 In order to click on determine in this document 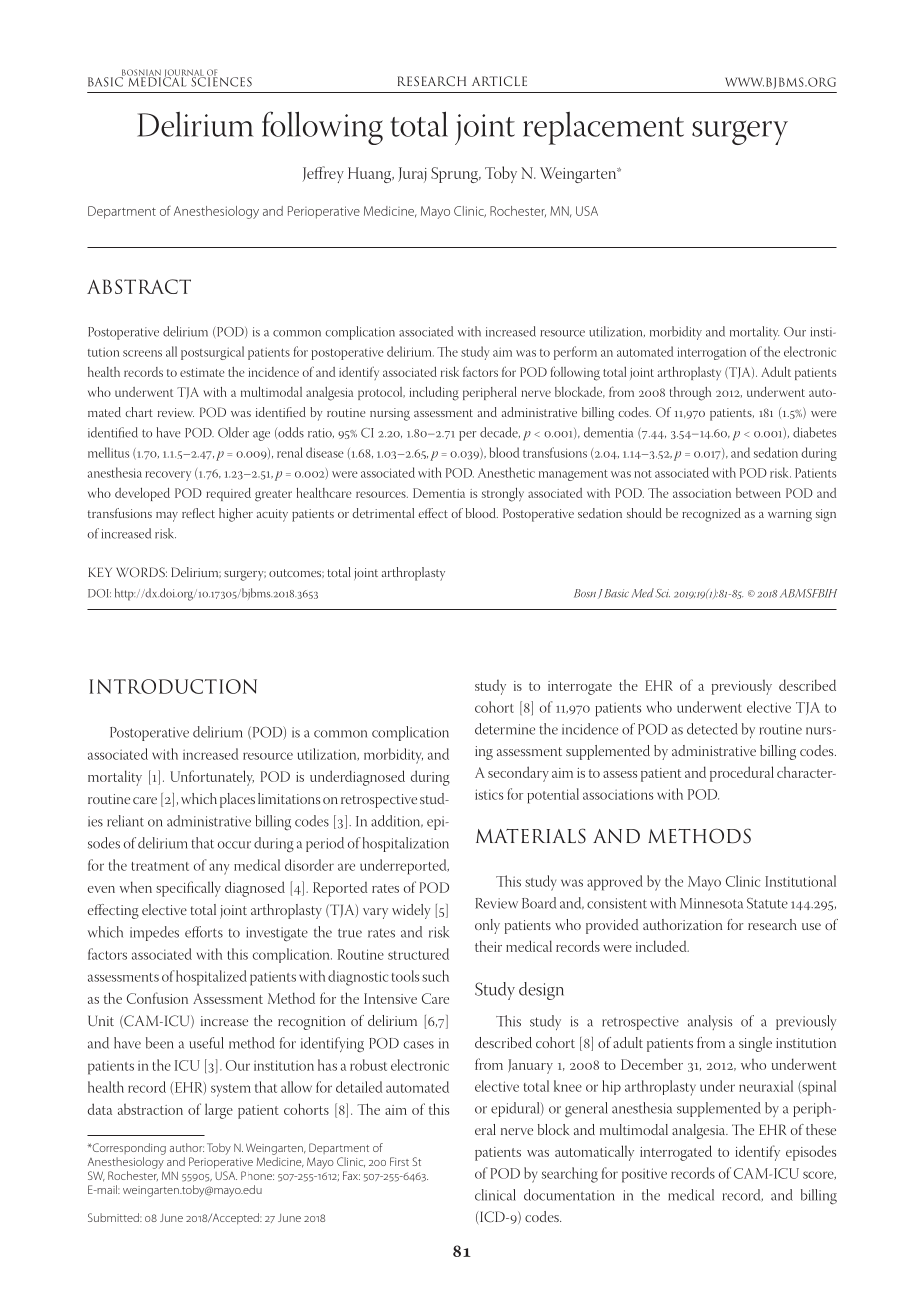, I will do `click(505, 729)`.
